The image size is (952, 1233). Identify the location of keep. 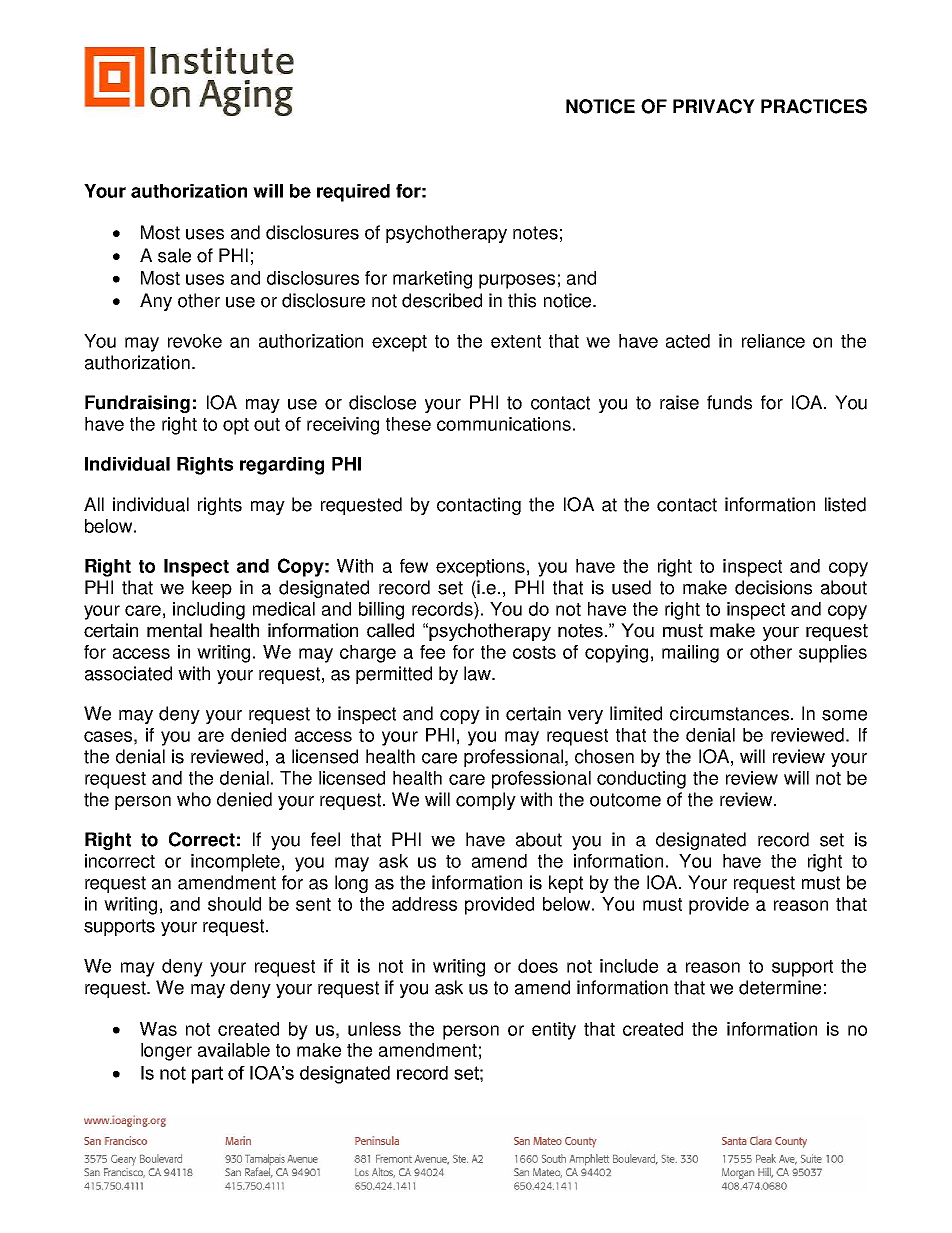
(212, 589).
